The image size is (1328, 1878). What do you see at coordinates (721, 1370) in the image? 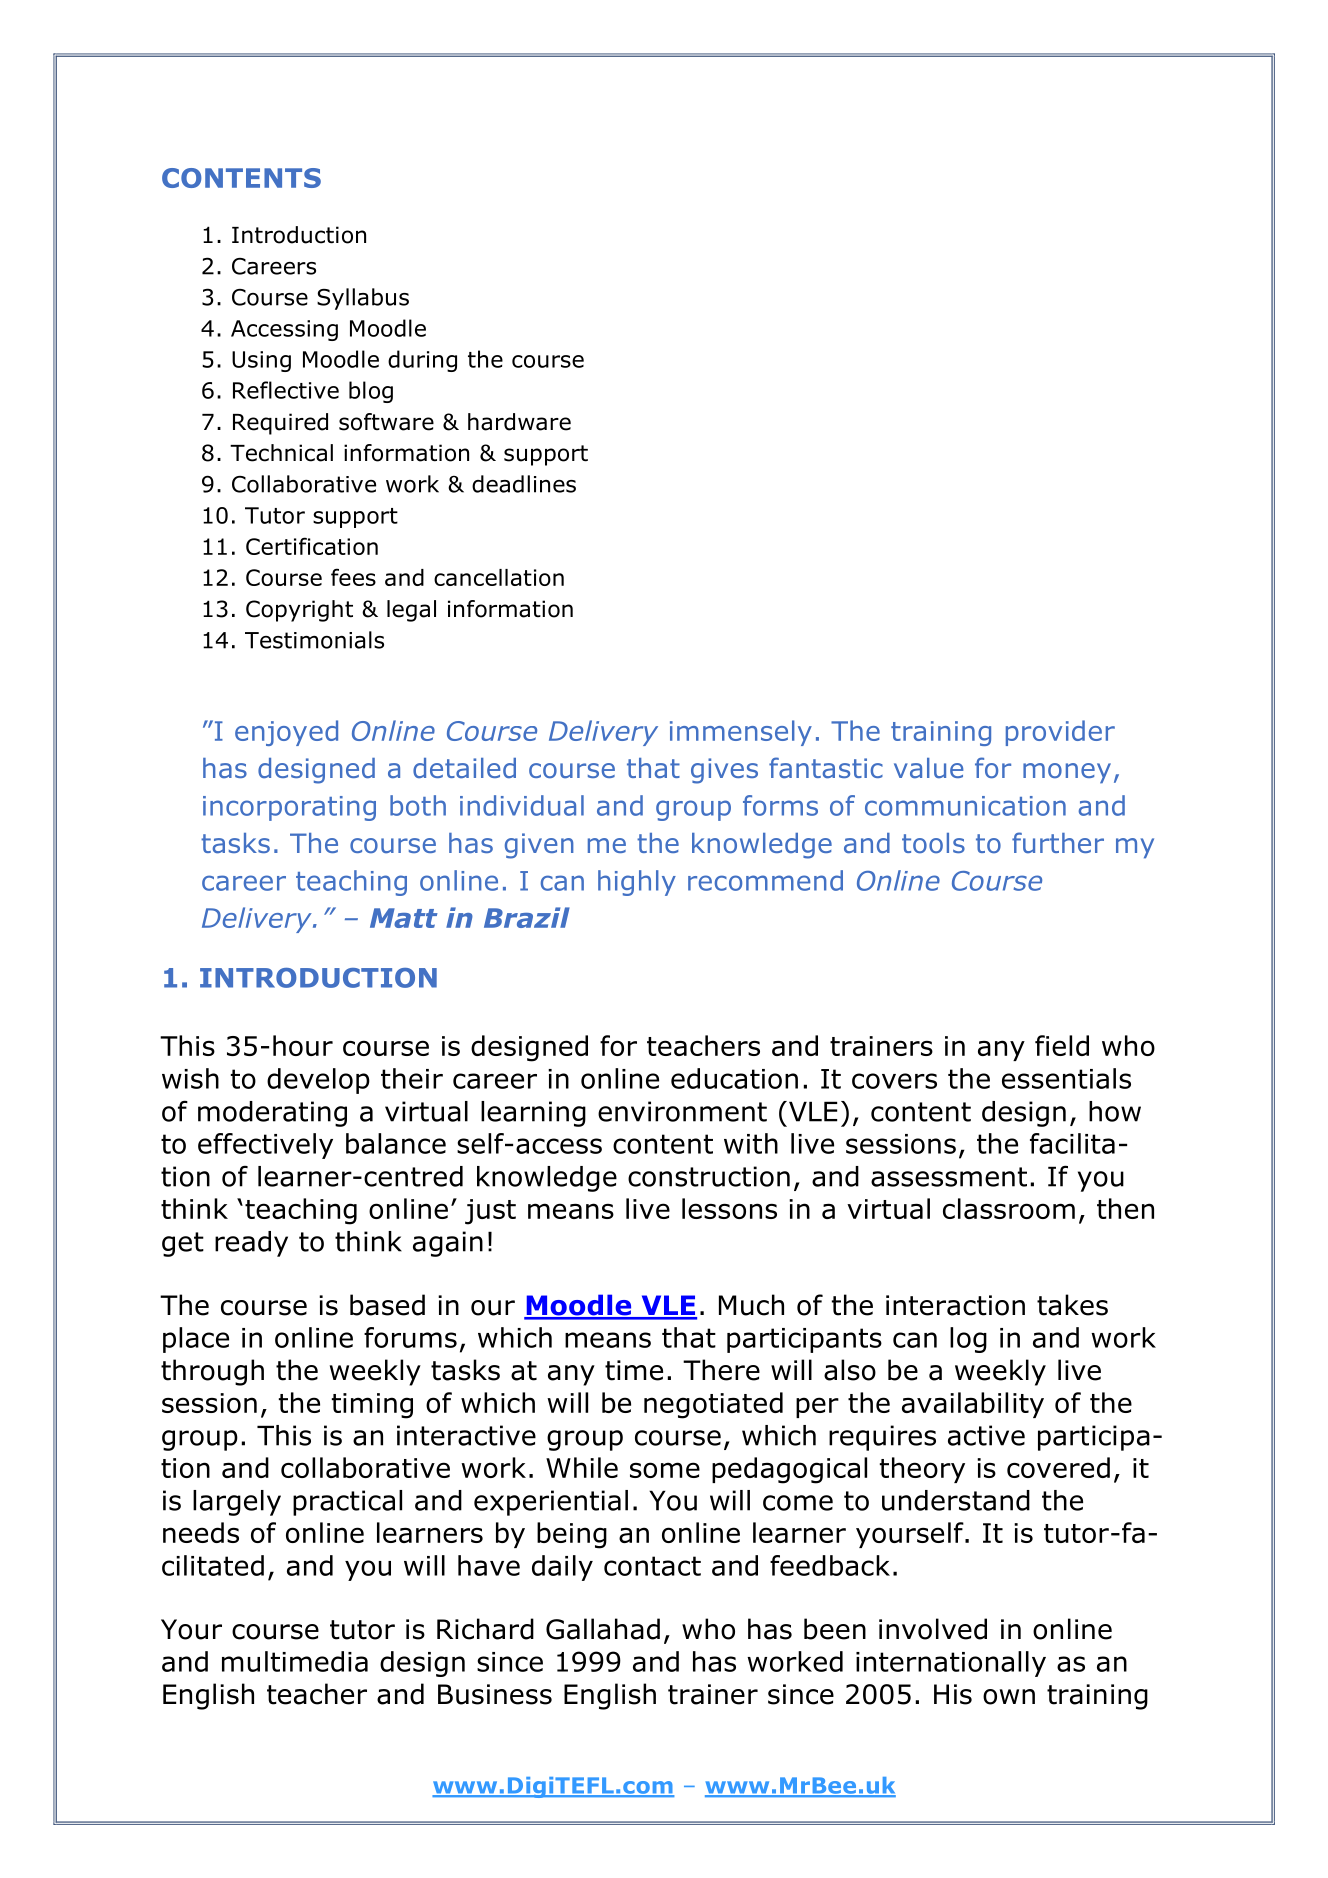
I see `There` at bounding box center [721, 1370].
